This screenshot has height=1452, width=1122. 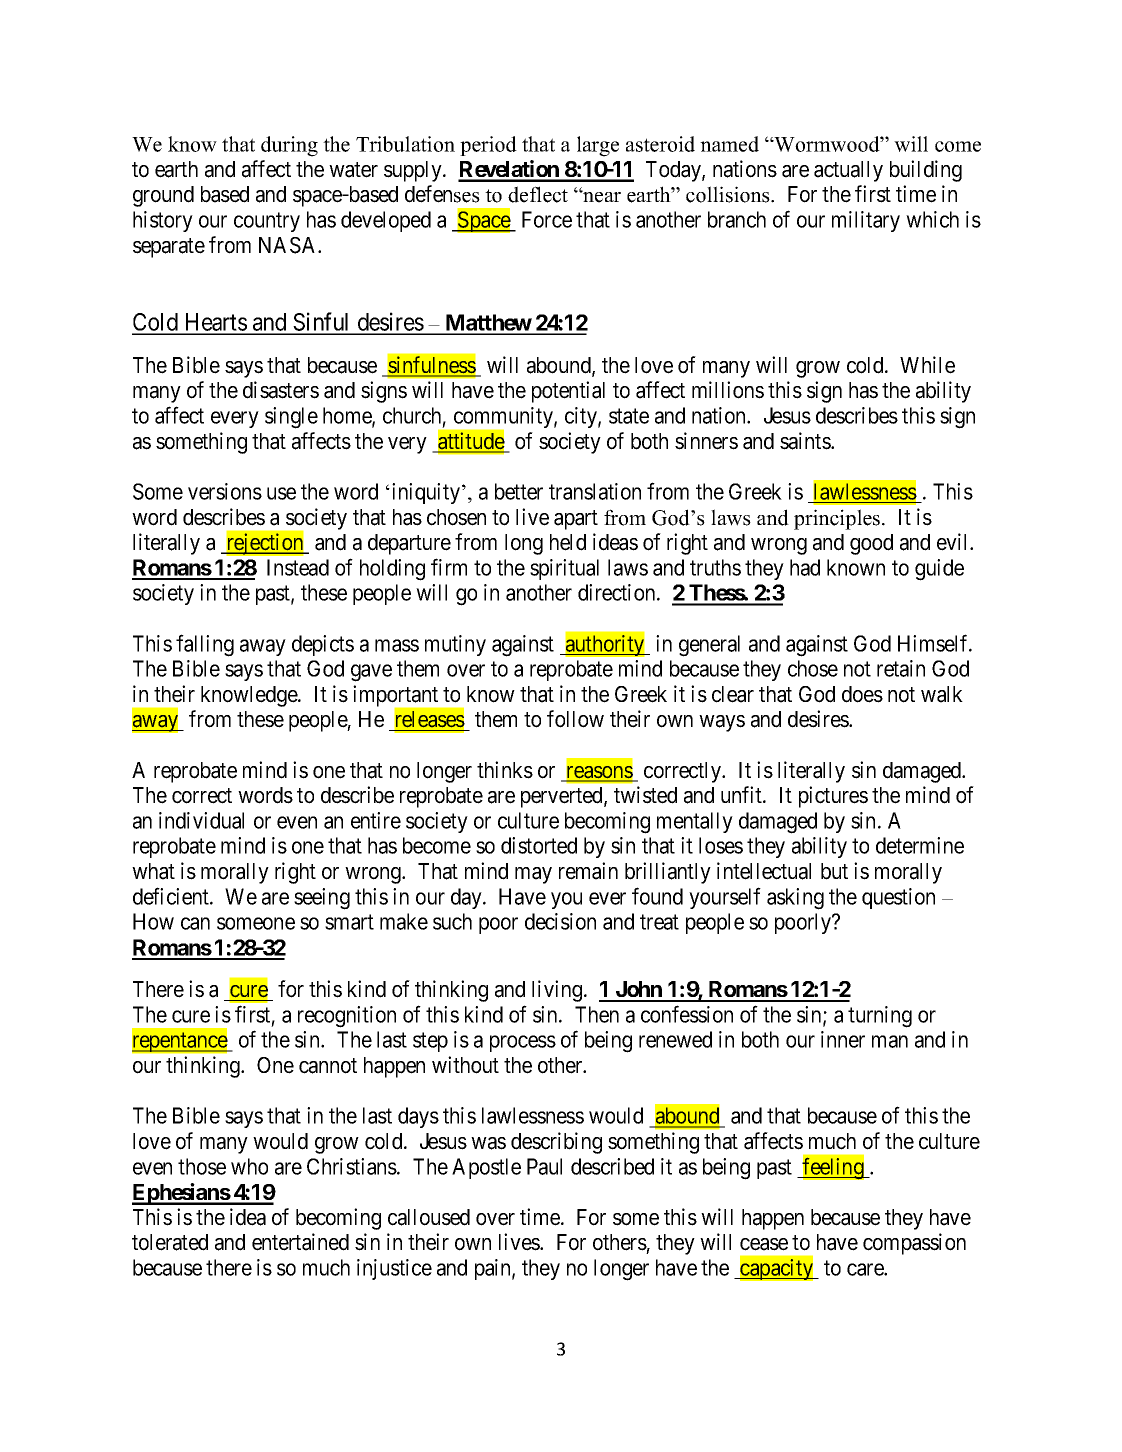 What do you see at coordinates (538, 194) in the screenshot?
I see `deflect` at bounding box center [538, 194].
